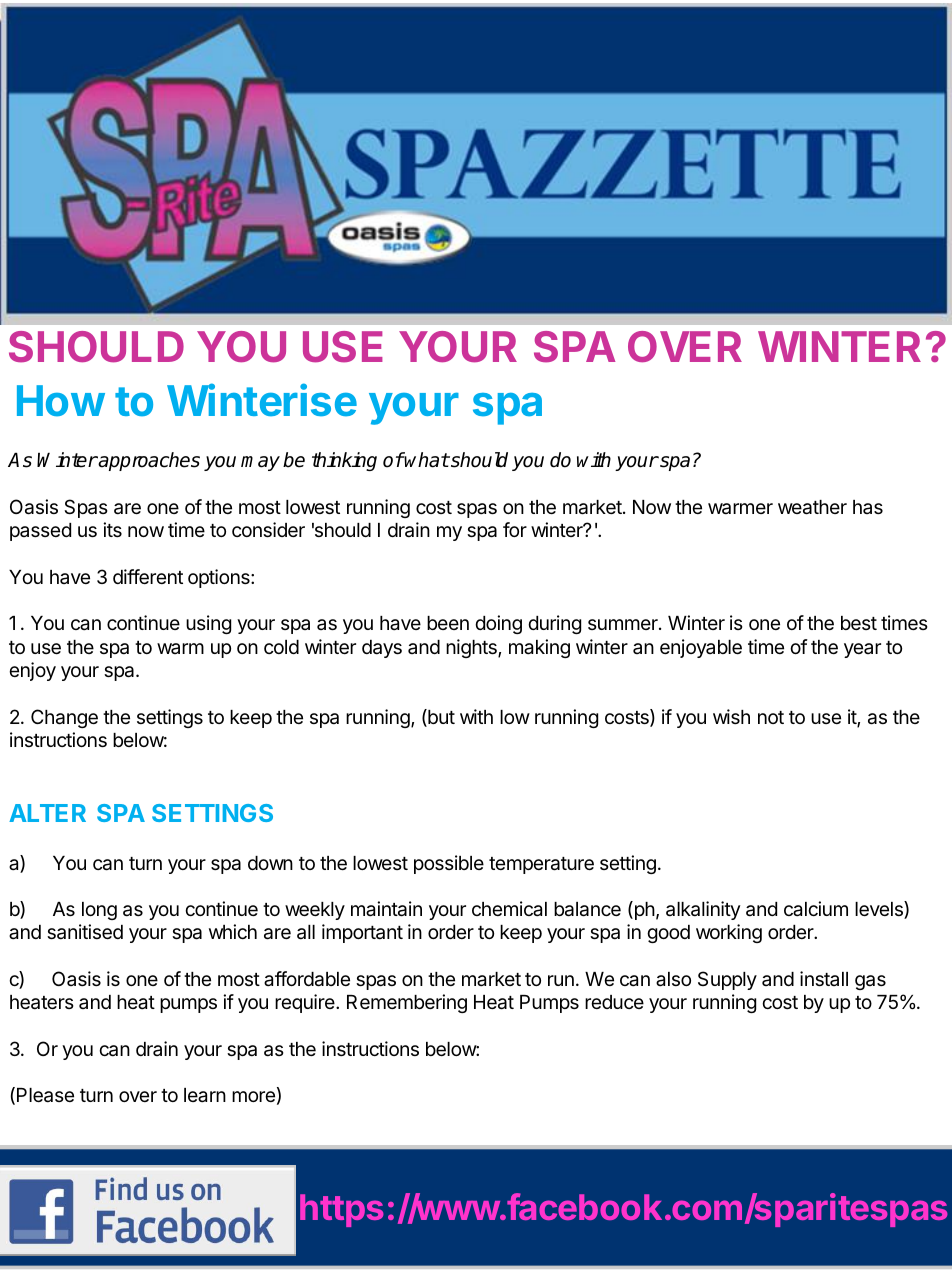 This image has width=952, height=1270. I want to click on not, so click(771, 717).
